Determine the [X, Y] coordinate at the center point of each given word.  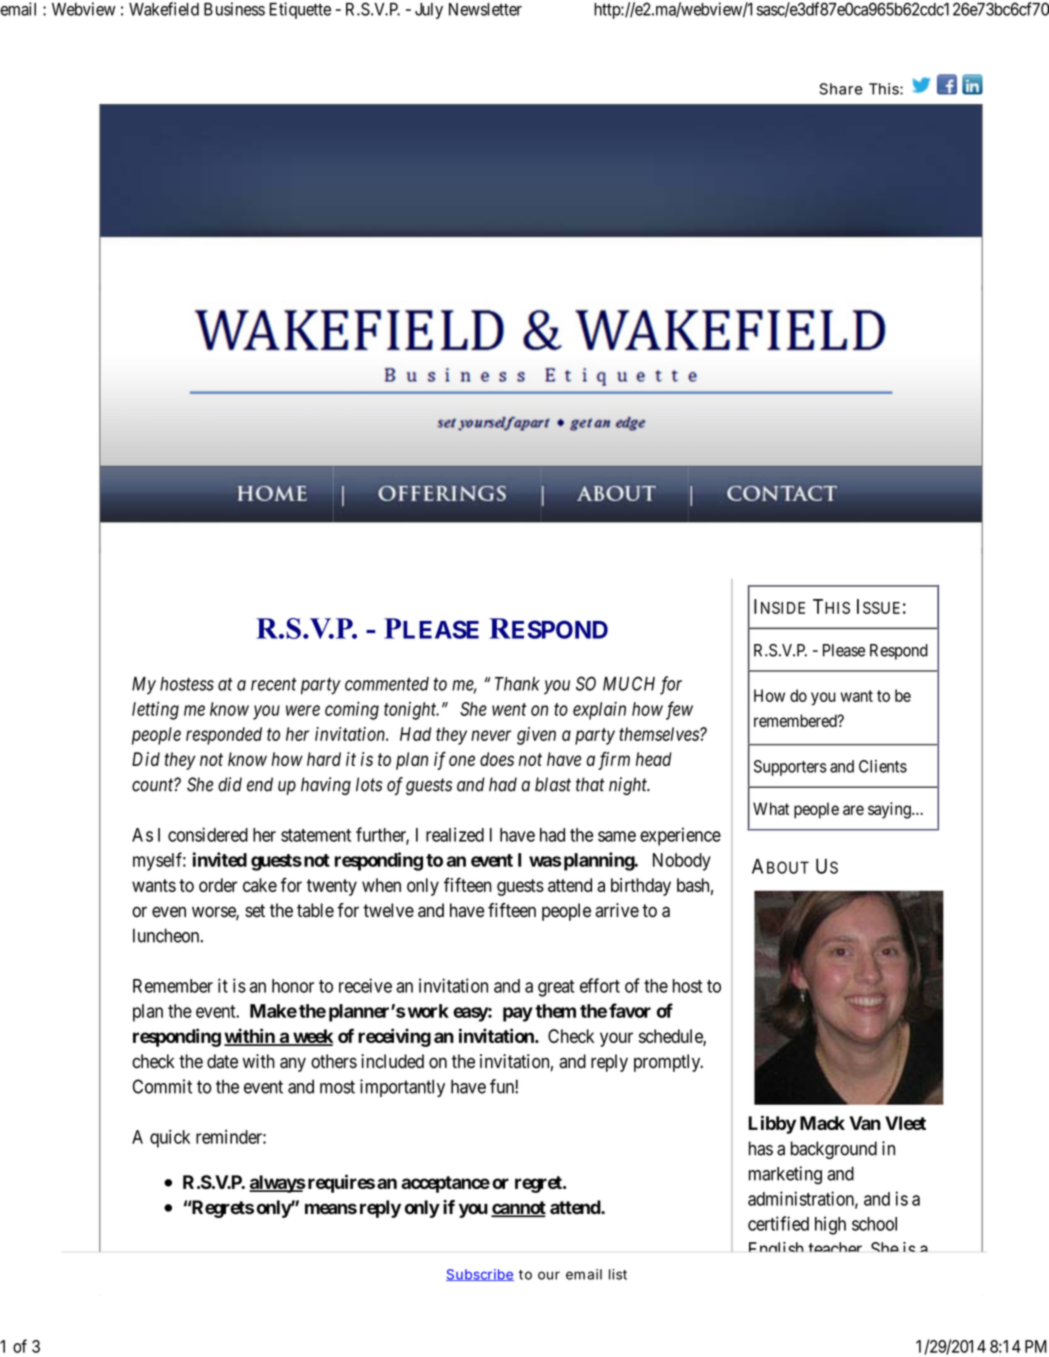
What [771, 808]
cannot [518, 1209]
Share [841, 89]
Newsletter [485, 9]
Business [234, 9]
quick [170, 1138]
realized [455, 834]
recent [273, 684]
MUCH [629, 683]
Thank [517, 684]
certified [778, 1223]
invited [220, 859]
